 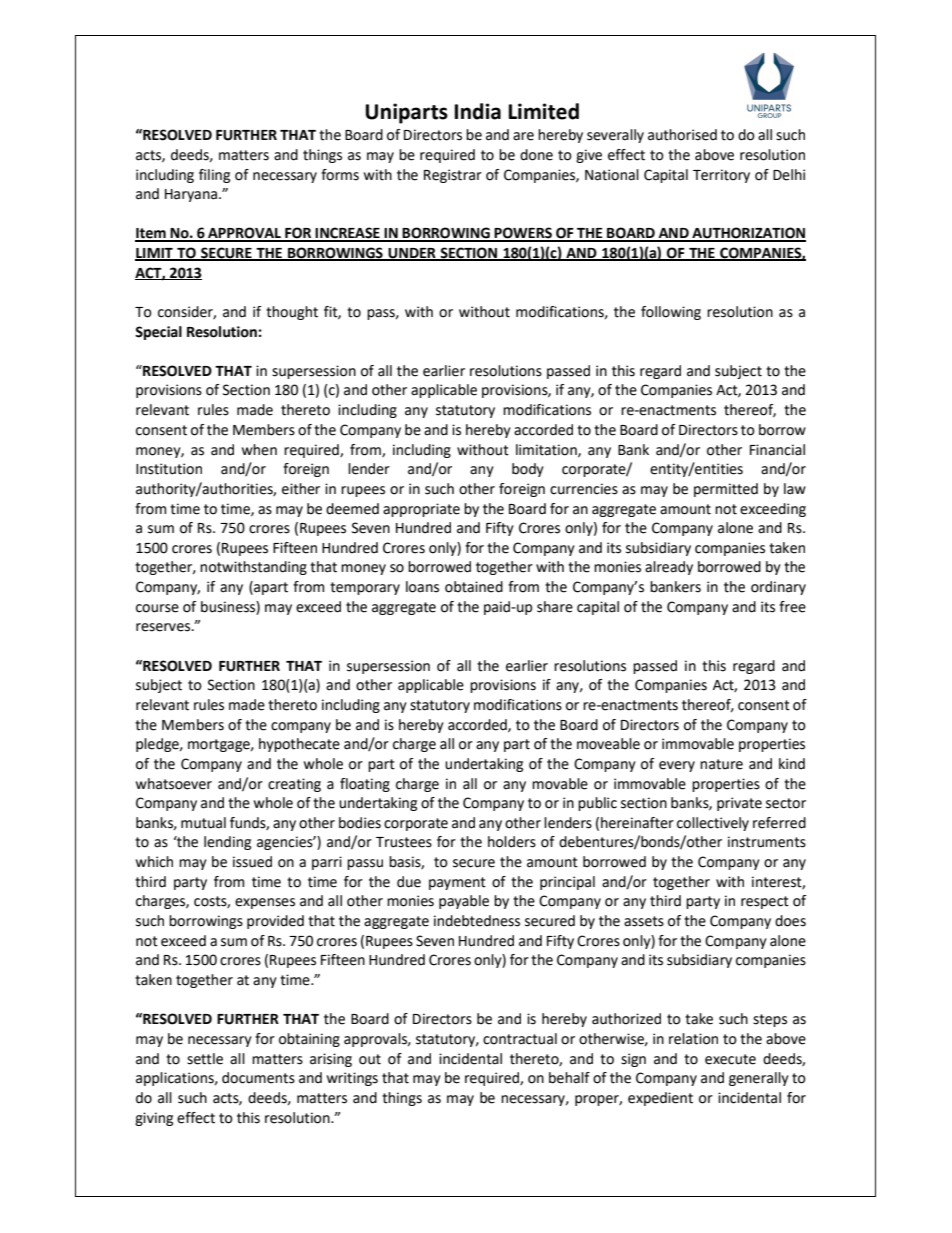 I want to click on India, so click(x=478, y=111).
